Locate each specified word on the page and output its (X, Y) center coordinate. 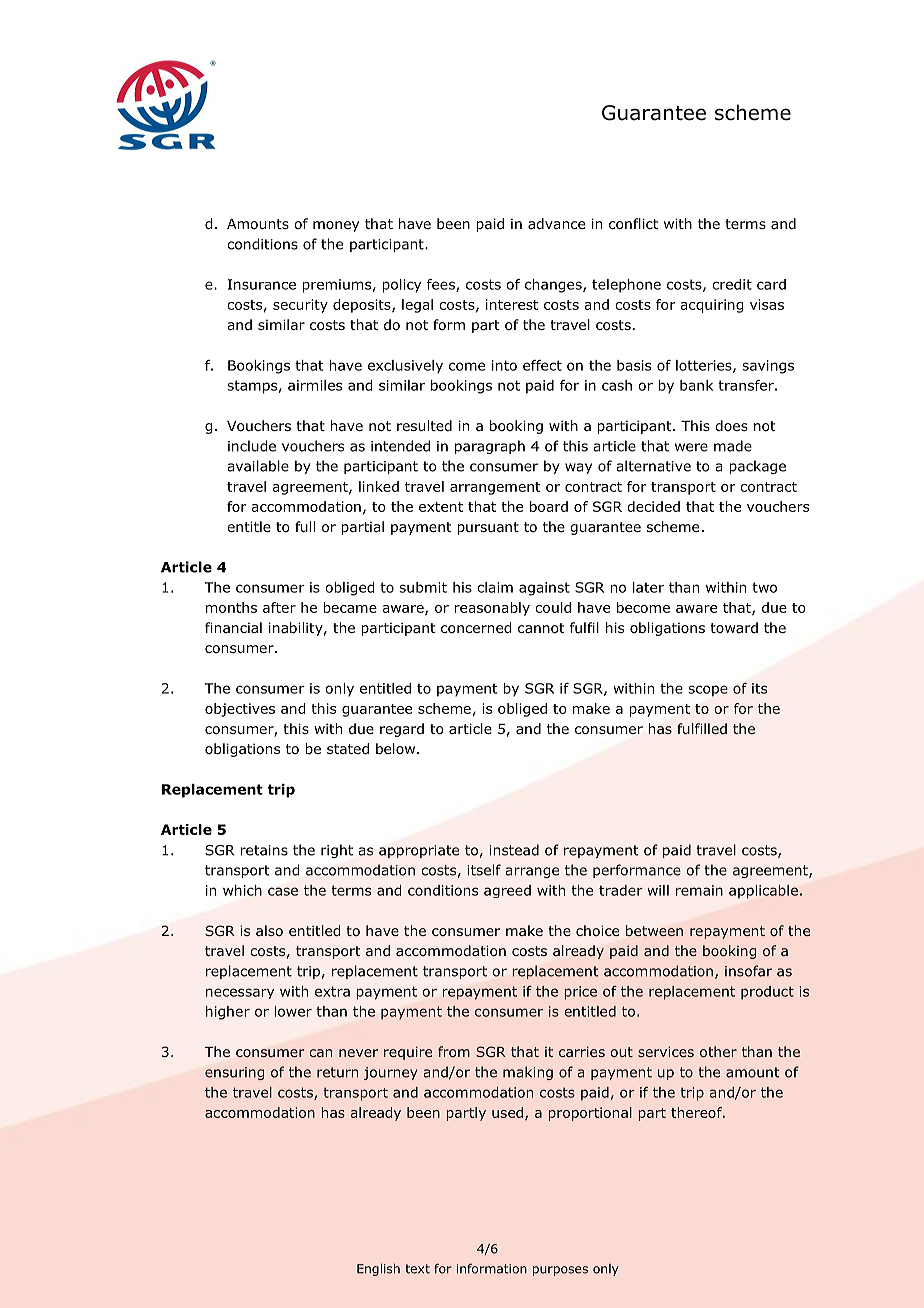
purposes (560, 1271)
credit (732, 284)
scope (708, 691)
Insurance (262, 284)
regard (402, 730)
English (378, 1269)
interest (512, 304)
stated (348, 748)
